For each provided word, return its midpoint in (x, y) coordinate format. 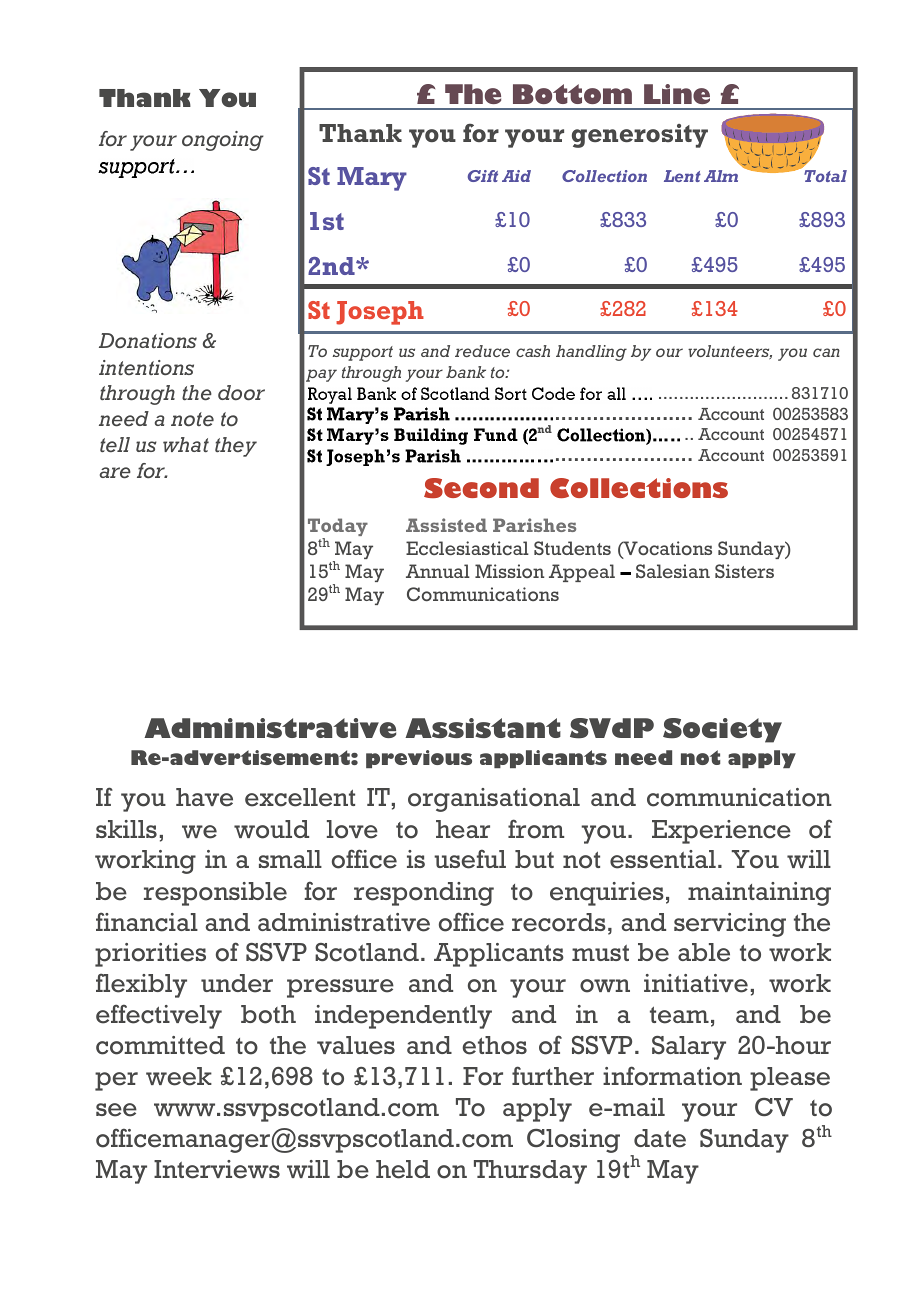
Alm (721, 176)
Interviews (217, 1169)
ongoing (223, 141)
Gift (483, 176)
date (660, 1138)
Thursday (530, 1172)
